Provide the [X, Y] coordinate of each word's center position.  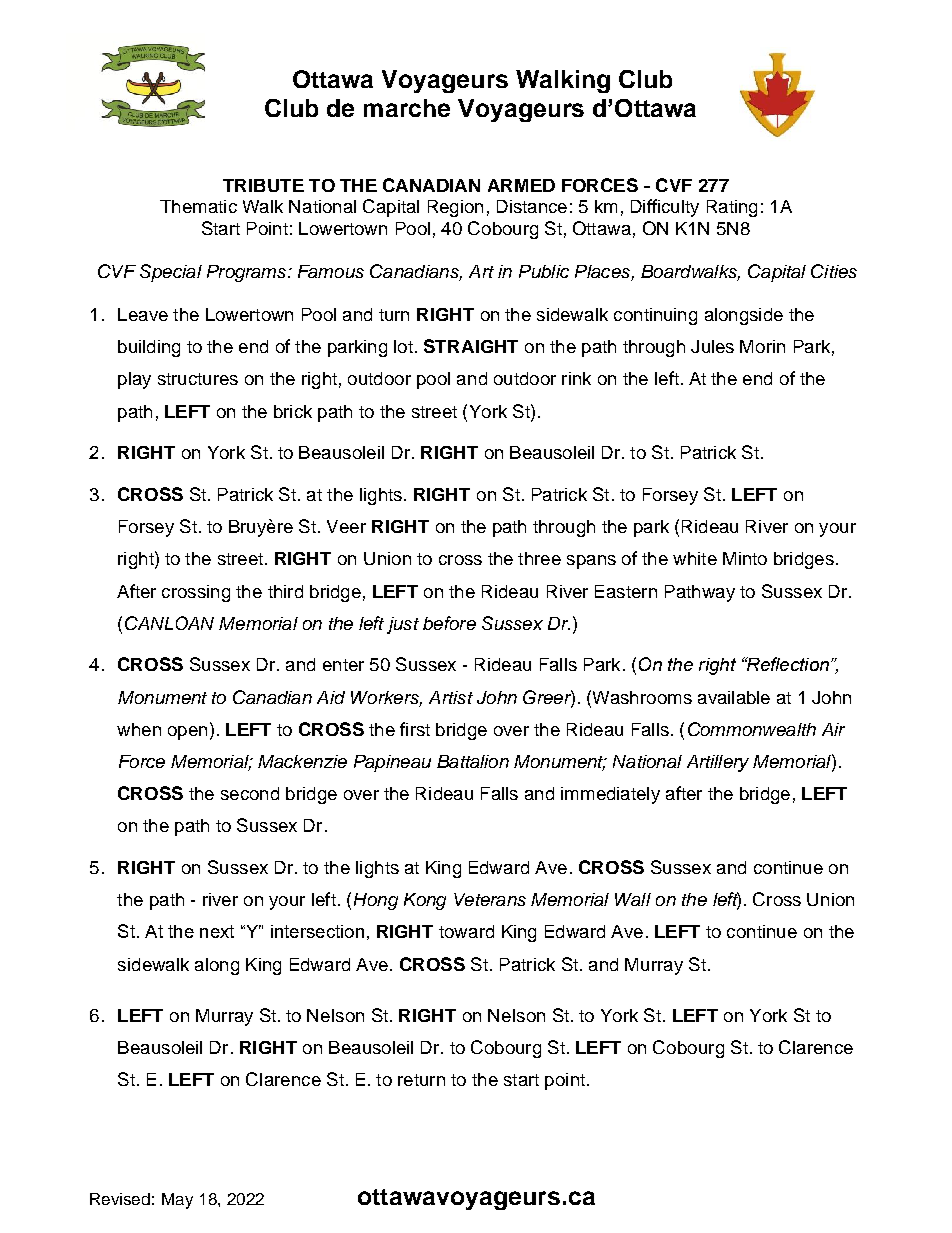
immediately [610, 795]
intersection [317, 931]
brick [293, 411]
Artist [451, 697]
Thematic [198, 206]
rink [576, 378]
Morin [762, 346]
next [217, 931]
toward [466, 931]
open [187, 733]
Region [455, 208]
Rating [732, 208]
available [734, 697]
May [177, 1201]
